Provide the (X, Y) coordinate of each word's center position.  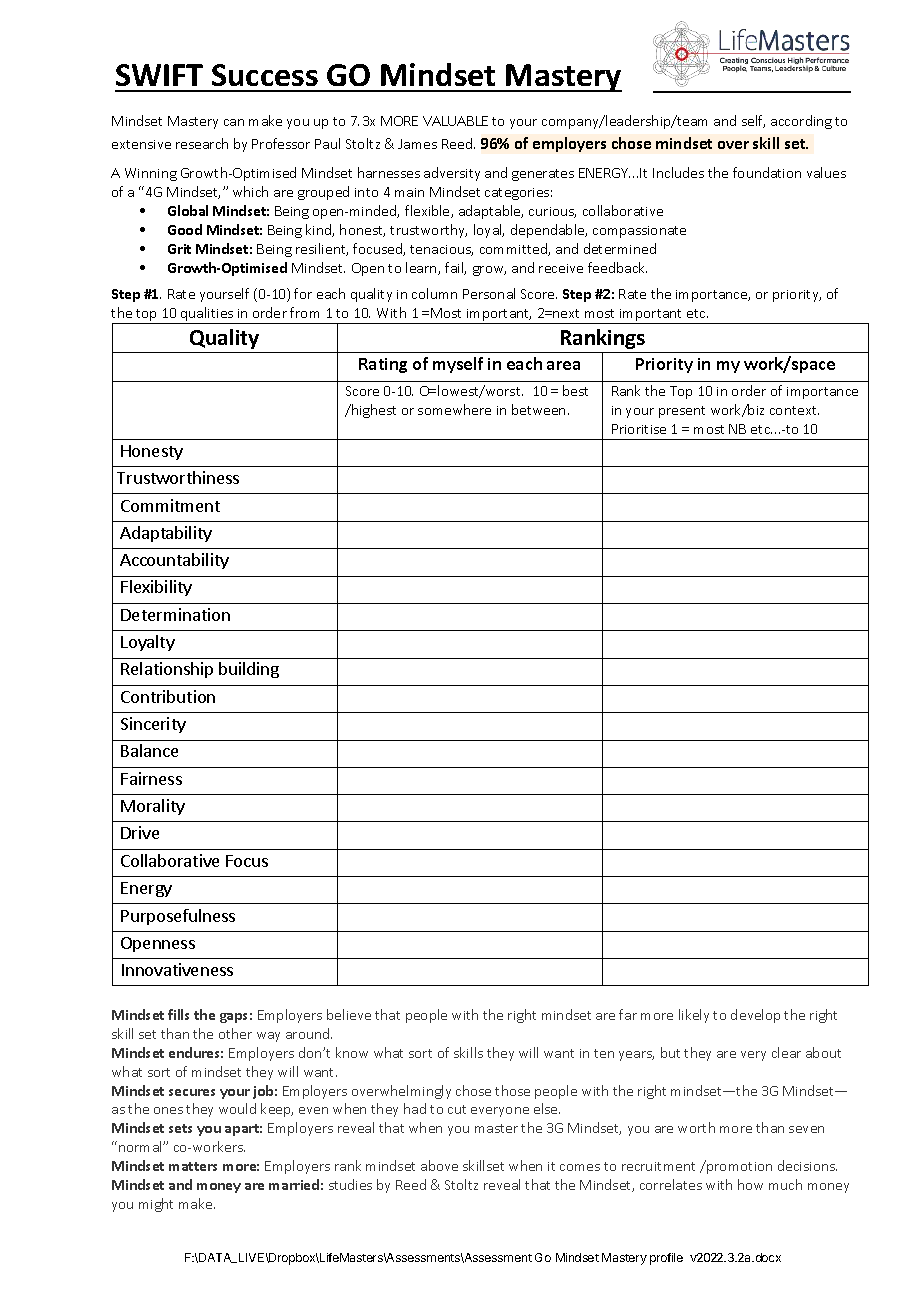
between (538, 409)
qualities (207, 315)
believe (349, 1014)
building (249, 670)
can (234, 122)
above (439, 1165)
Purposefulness (178, 917)
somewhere (454, 409)
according (801, 122)
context (794, 410)
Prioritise (639, 429)
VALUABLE (455, 121)
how (750, 1184)
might (156, 1205)
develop (755, 1016)
